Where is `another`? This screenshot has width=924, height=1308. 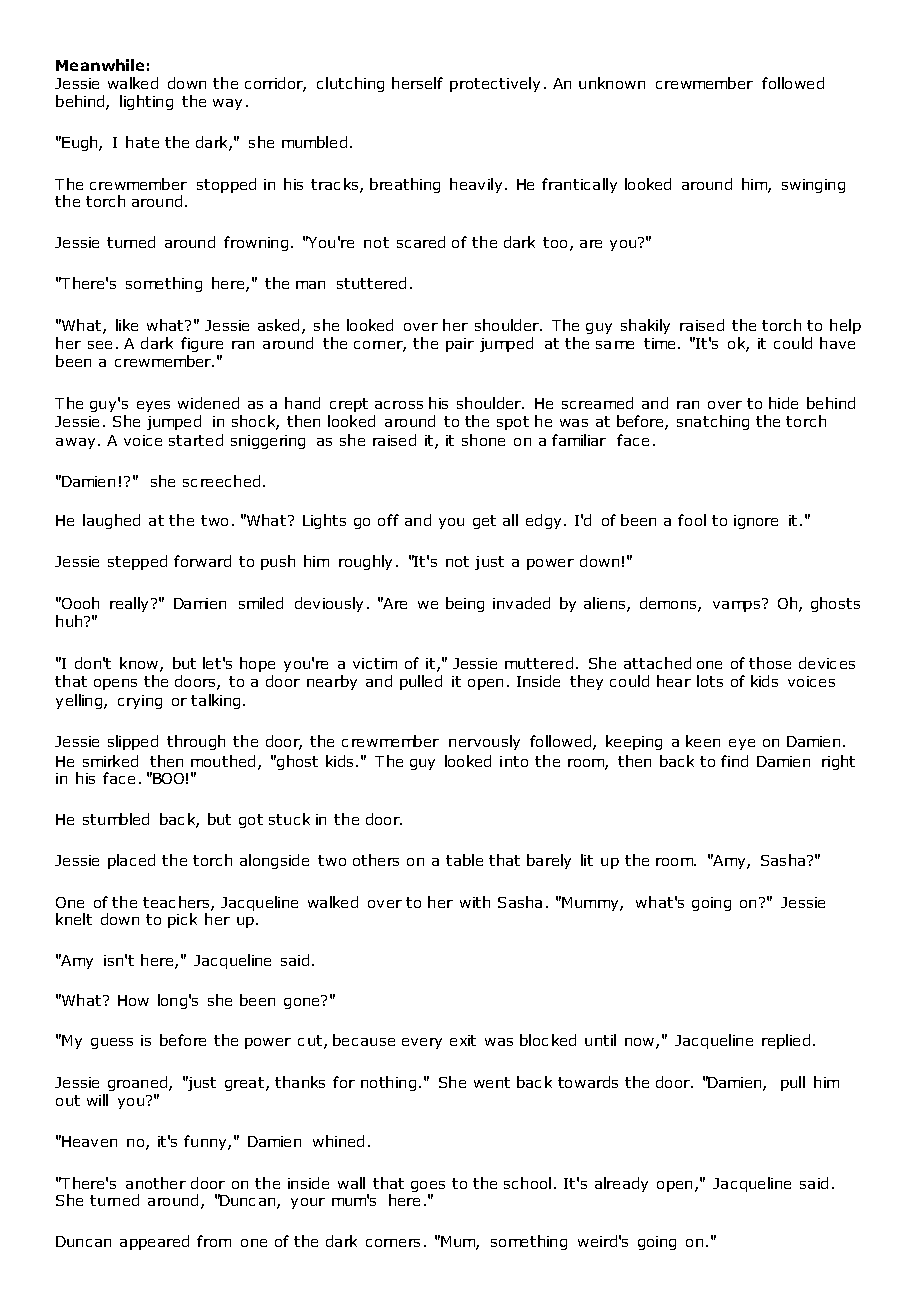
another is located at coordinates (156, 1183).
